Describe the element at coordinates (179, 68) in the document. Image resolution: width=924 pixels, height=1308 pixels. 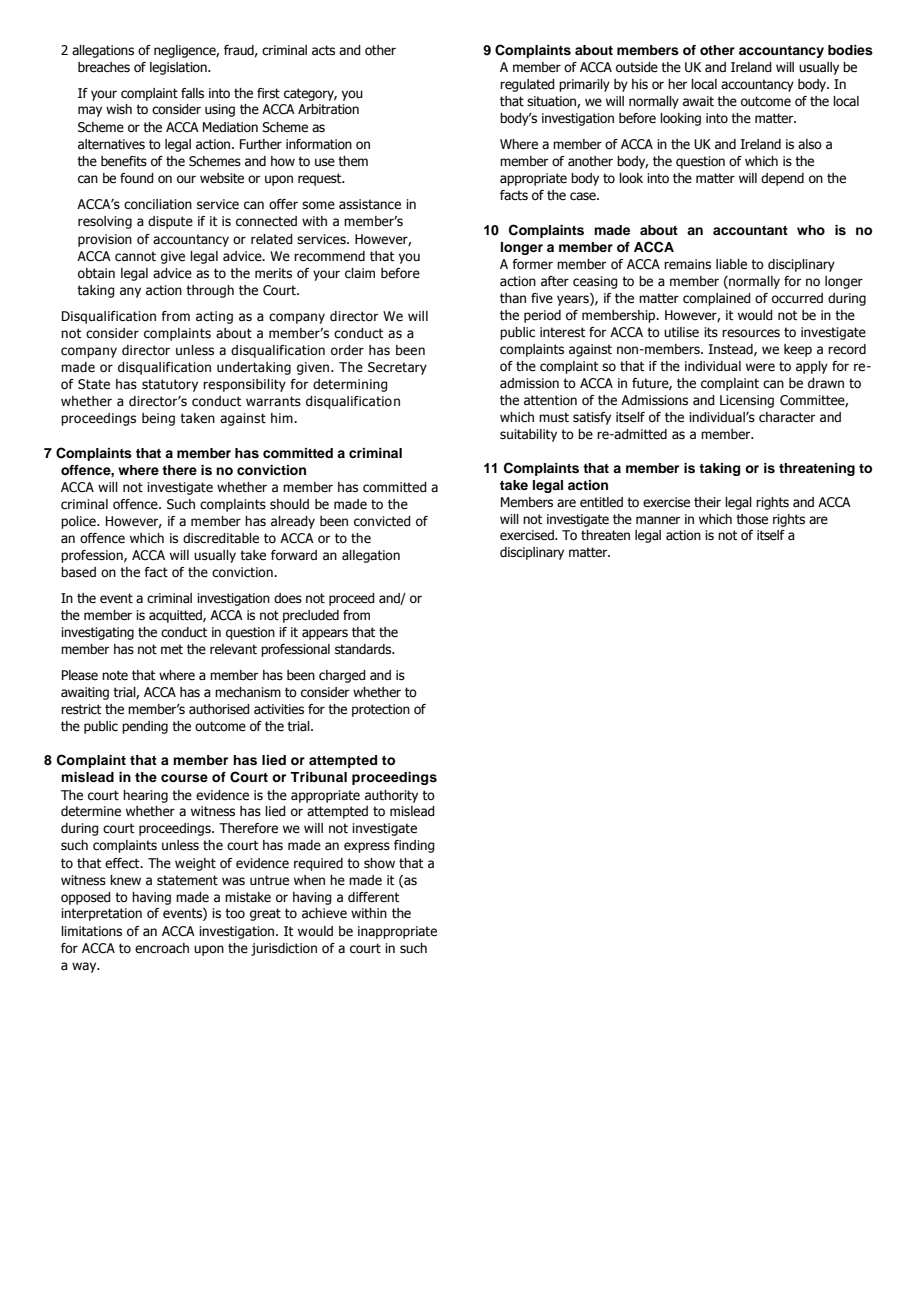
I see `legislation` at that location.
